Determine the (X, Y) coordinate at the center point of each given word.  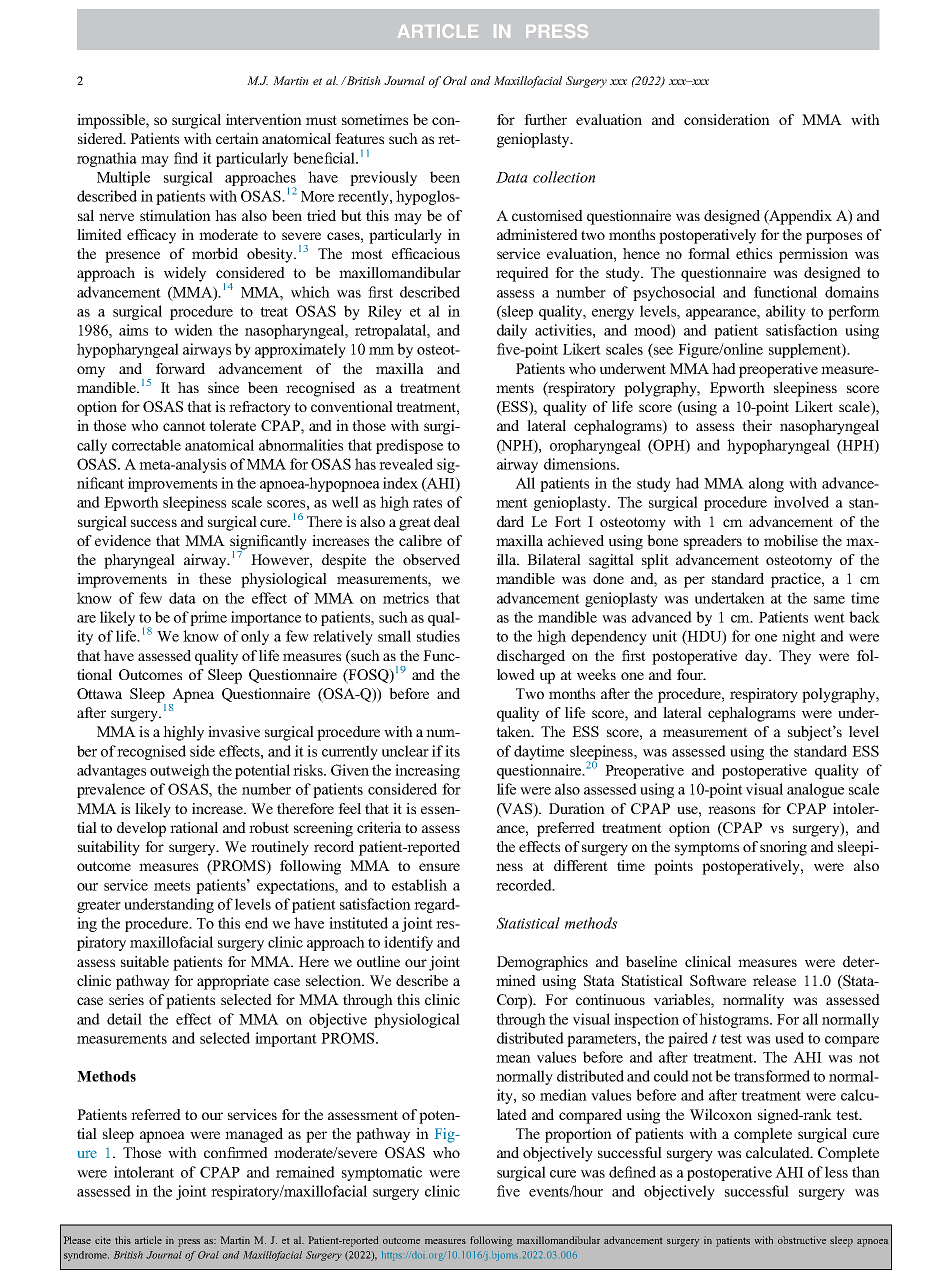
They (795, 657)
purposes (834, 238)
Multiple (123, 178)
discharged (531, 657)
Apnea (192, 696)
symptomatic (382, 1173)
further (545, 119)
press (189, 1243)
